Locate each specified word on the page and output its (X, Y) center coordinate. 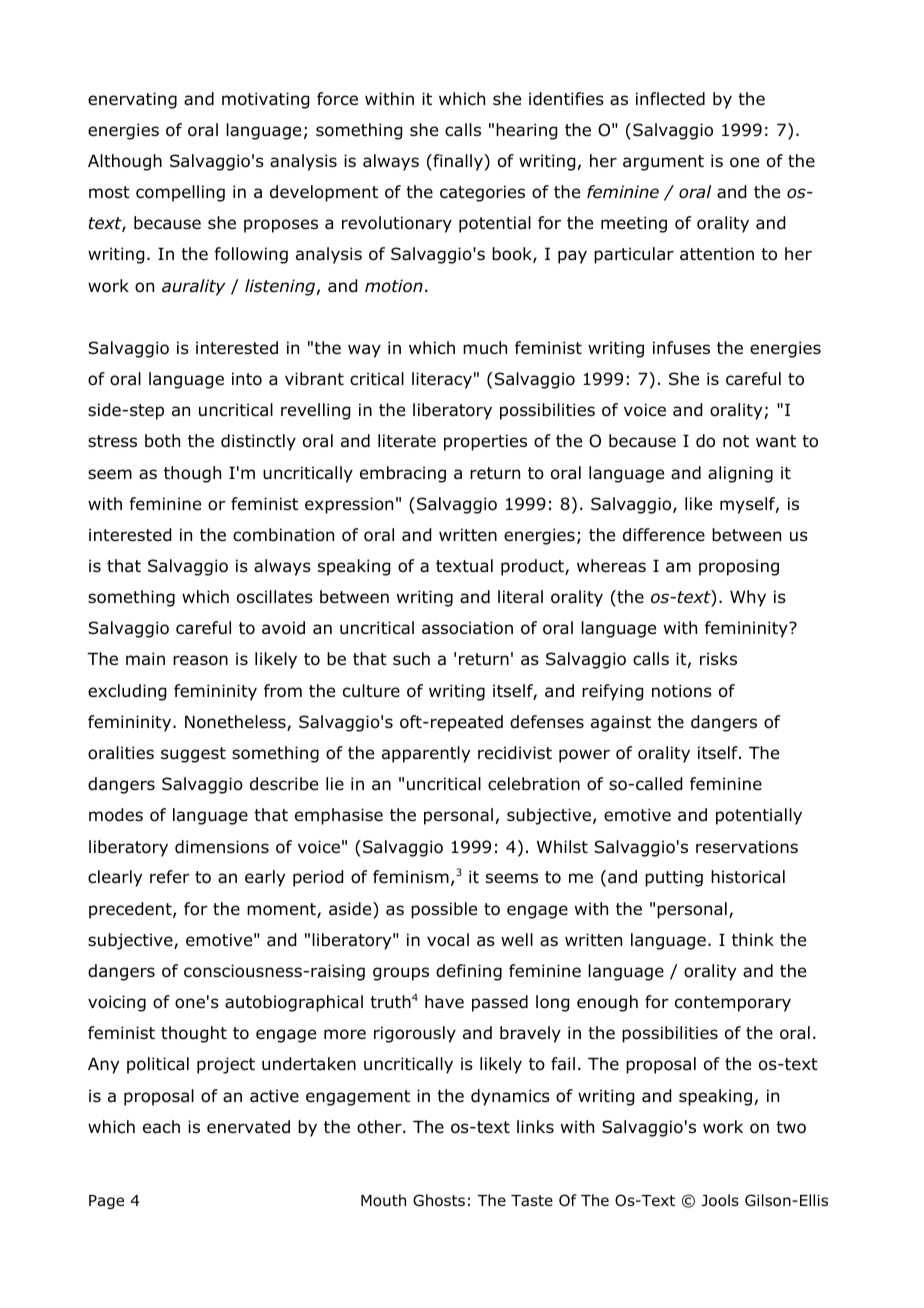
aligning (740, 474)
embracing (403, 474)
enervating (132, 100)
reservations (747, 847)
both (162, 441)
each (161, 1127)
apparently (426, 754)
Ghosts (439, 1200)
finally (458, 162)
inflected (670, 99)
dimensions (222, 847)
